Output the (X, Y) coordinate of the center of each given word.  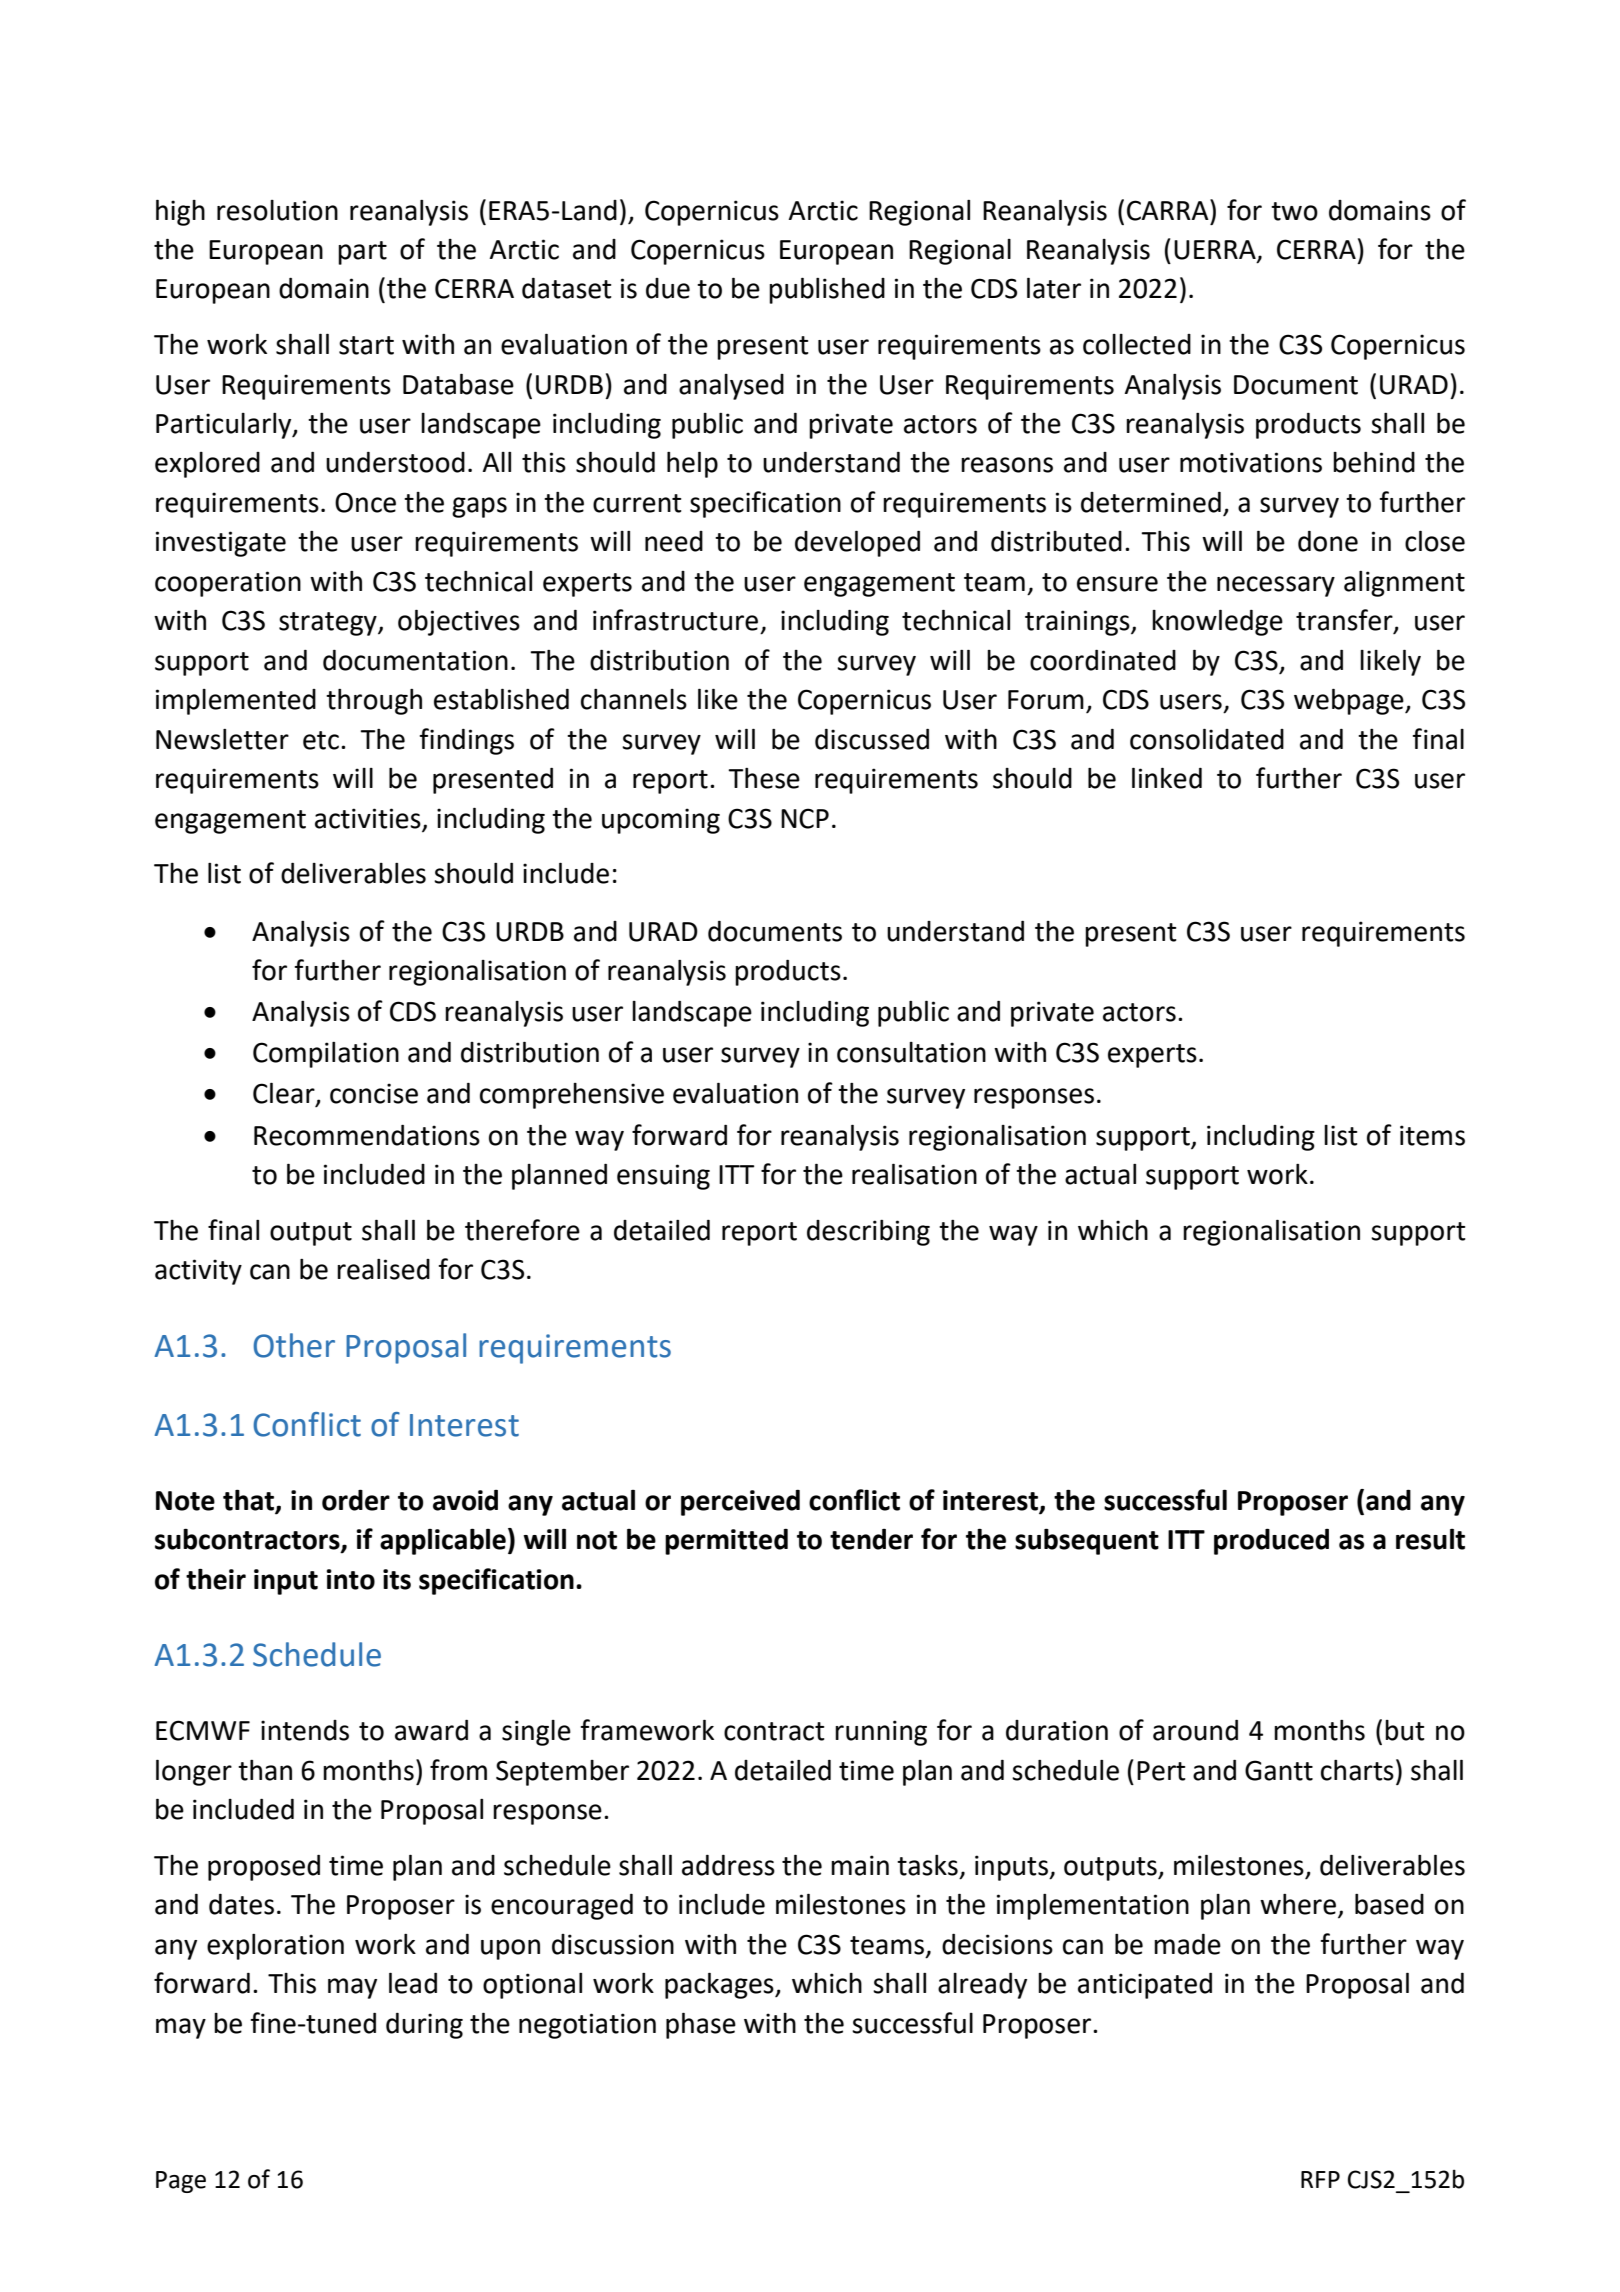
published (827, 290)
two (1294, 211)
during (424, 2026)
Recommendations (367, 1135)
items (1432, 1135)
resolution (277, 210)
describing (868, 1233)
